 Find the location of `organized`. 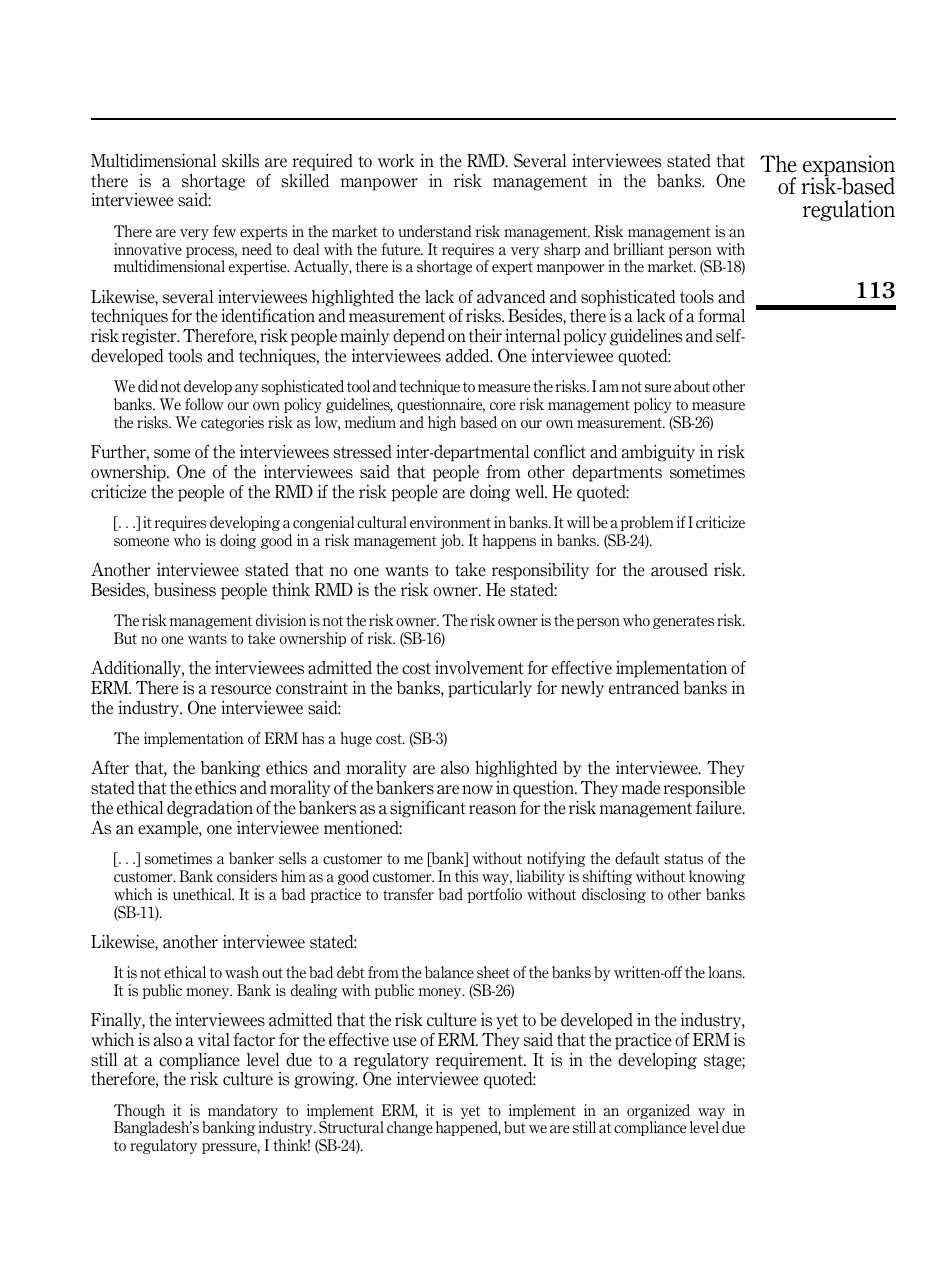

organized is located at coordinates (658, 1111).
